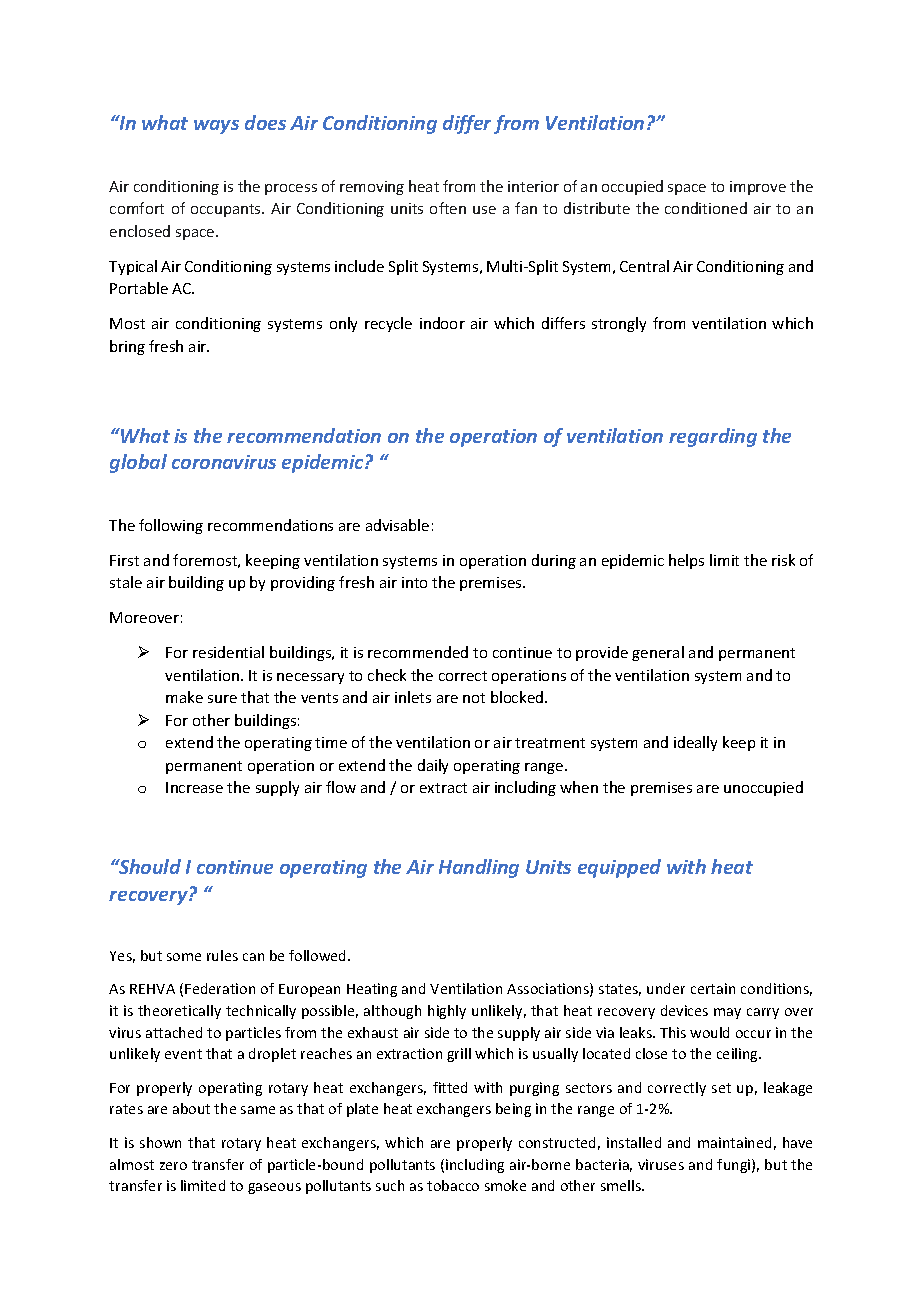 The height and width of the page is (1308, 924). I want to click on global, so click(138, 463).
